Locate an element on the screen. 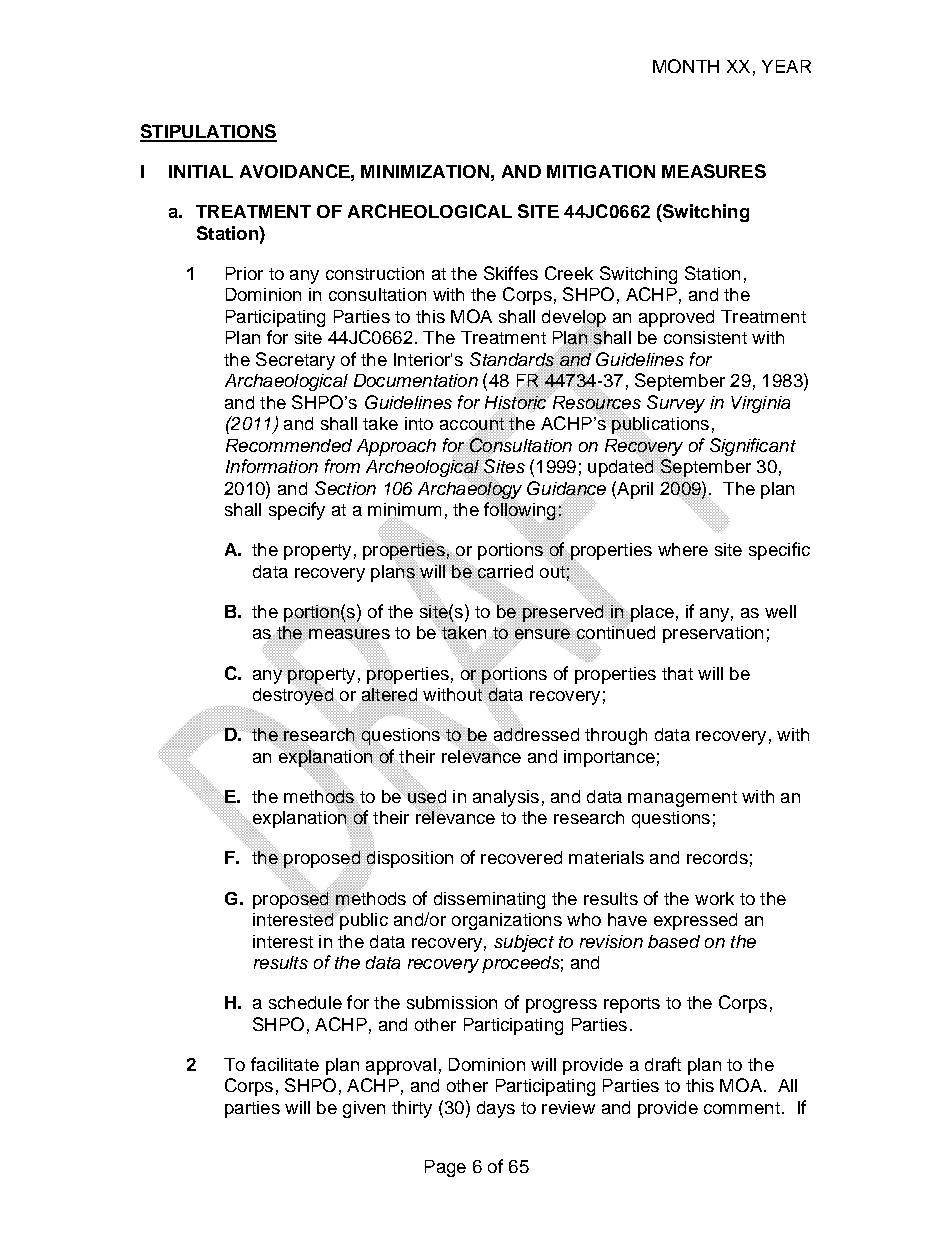  MONTH is located at coordinates (686, 66).
